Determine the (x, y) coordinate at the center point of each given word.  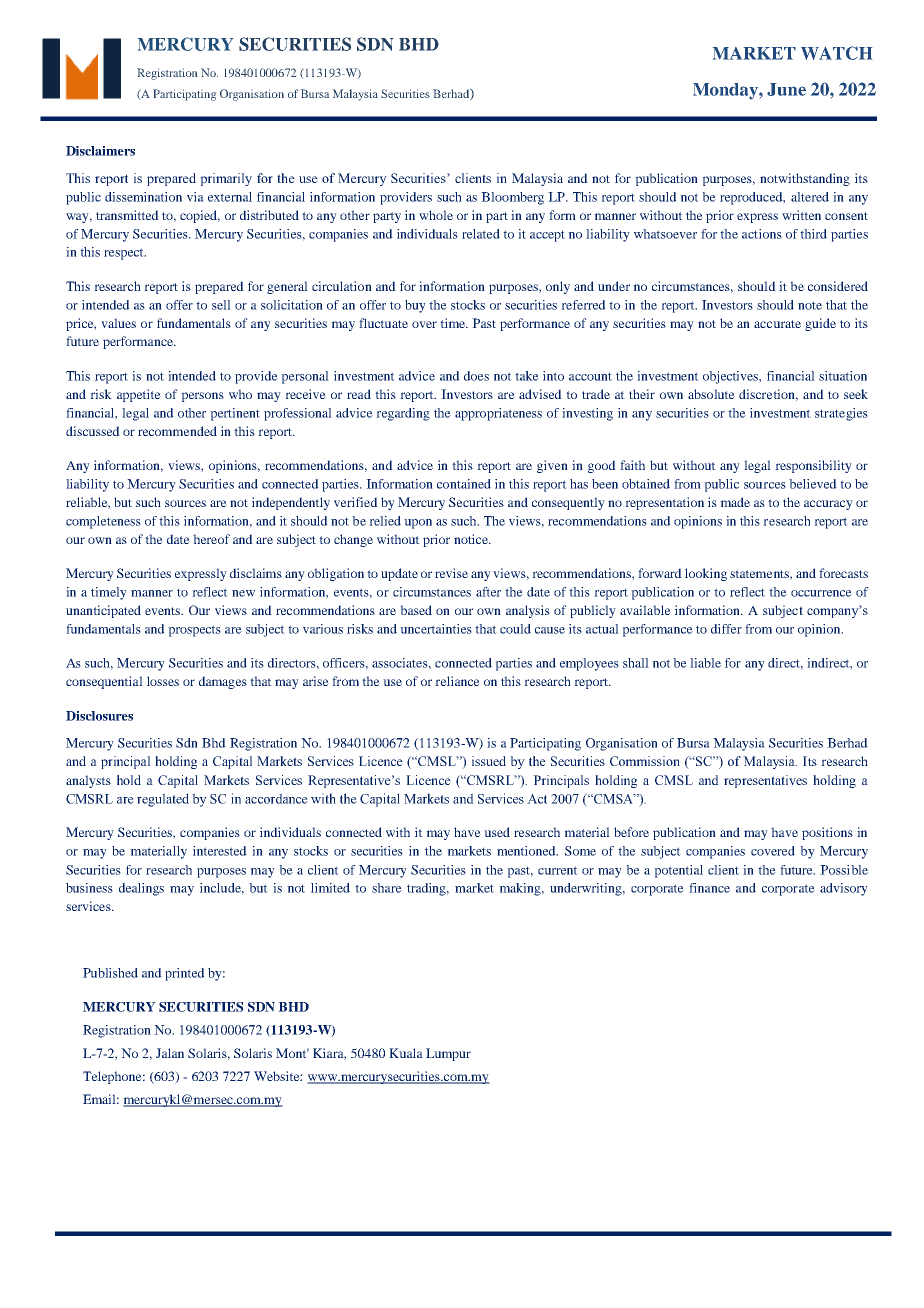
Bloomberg (512, 198)
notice (472, 539)
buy (415, 306)
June (786, 89)
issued (489, 761)
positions (827, 833)
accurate (777, 324)
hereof (211, 539)
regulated (163, 800)
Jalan (170, 1053)
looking (706, 574)
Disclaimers (100, 151)
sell (221, 305)
